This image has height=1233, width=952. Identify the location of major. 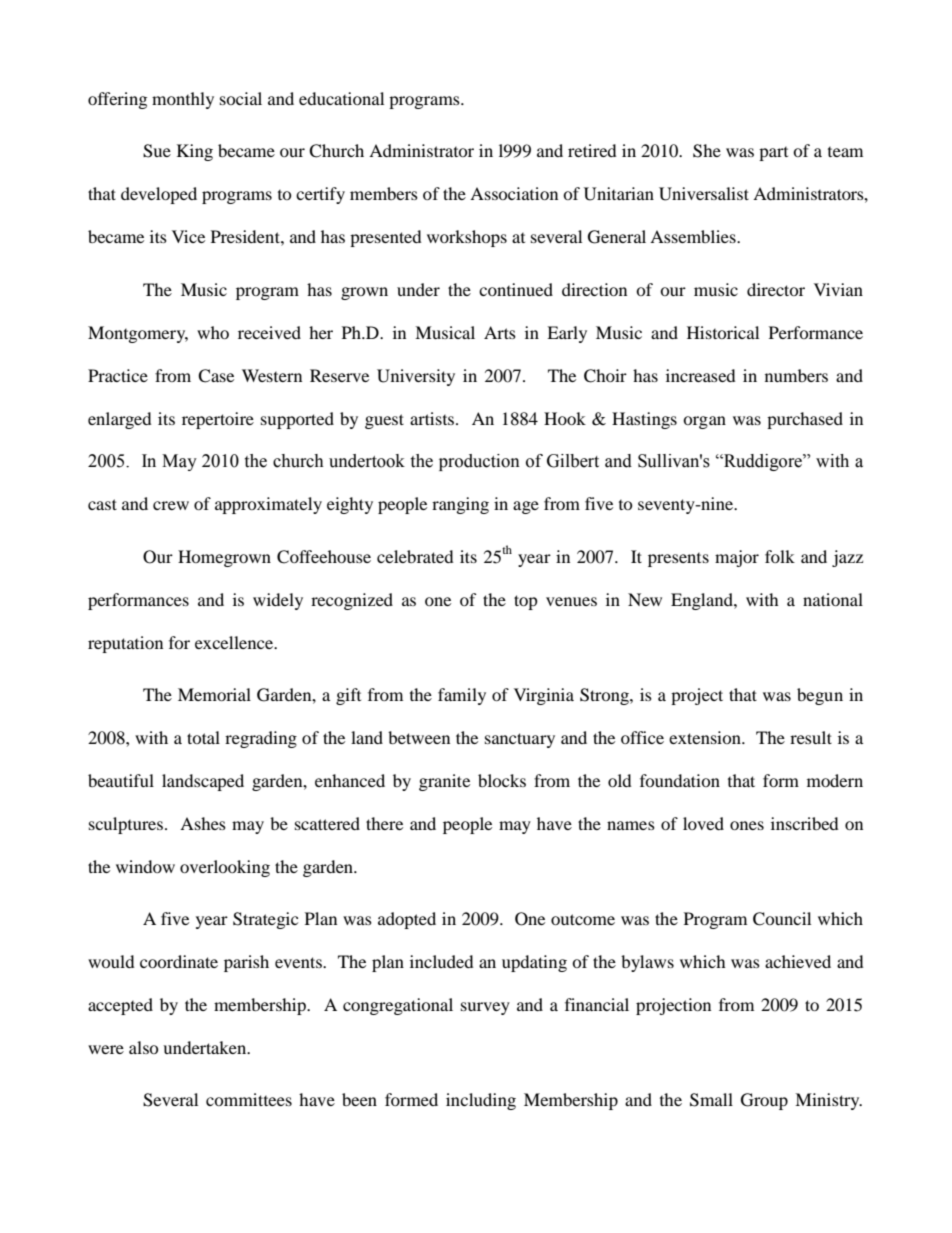
(737, 558).
